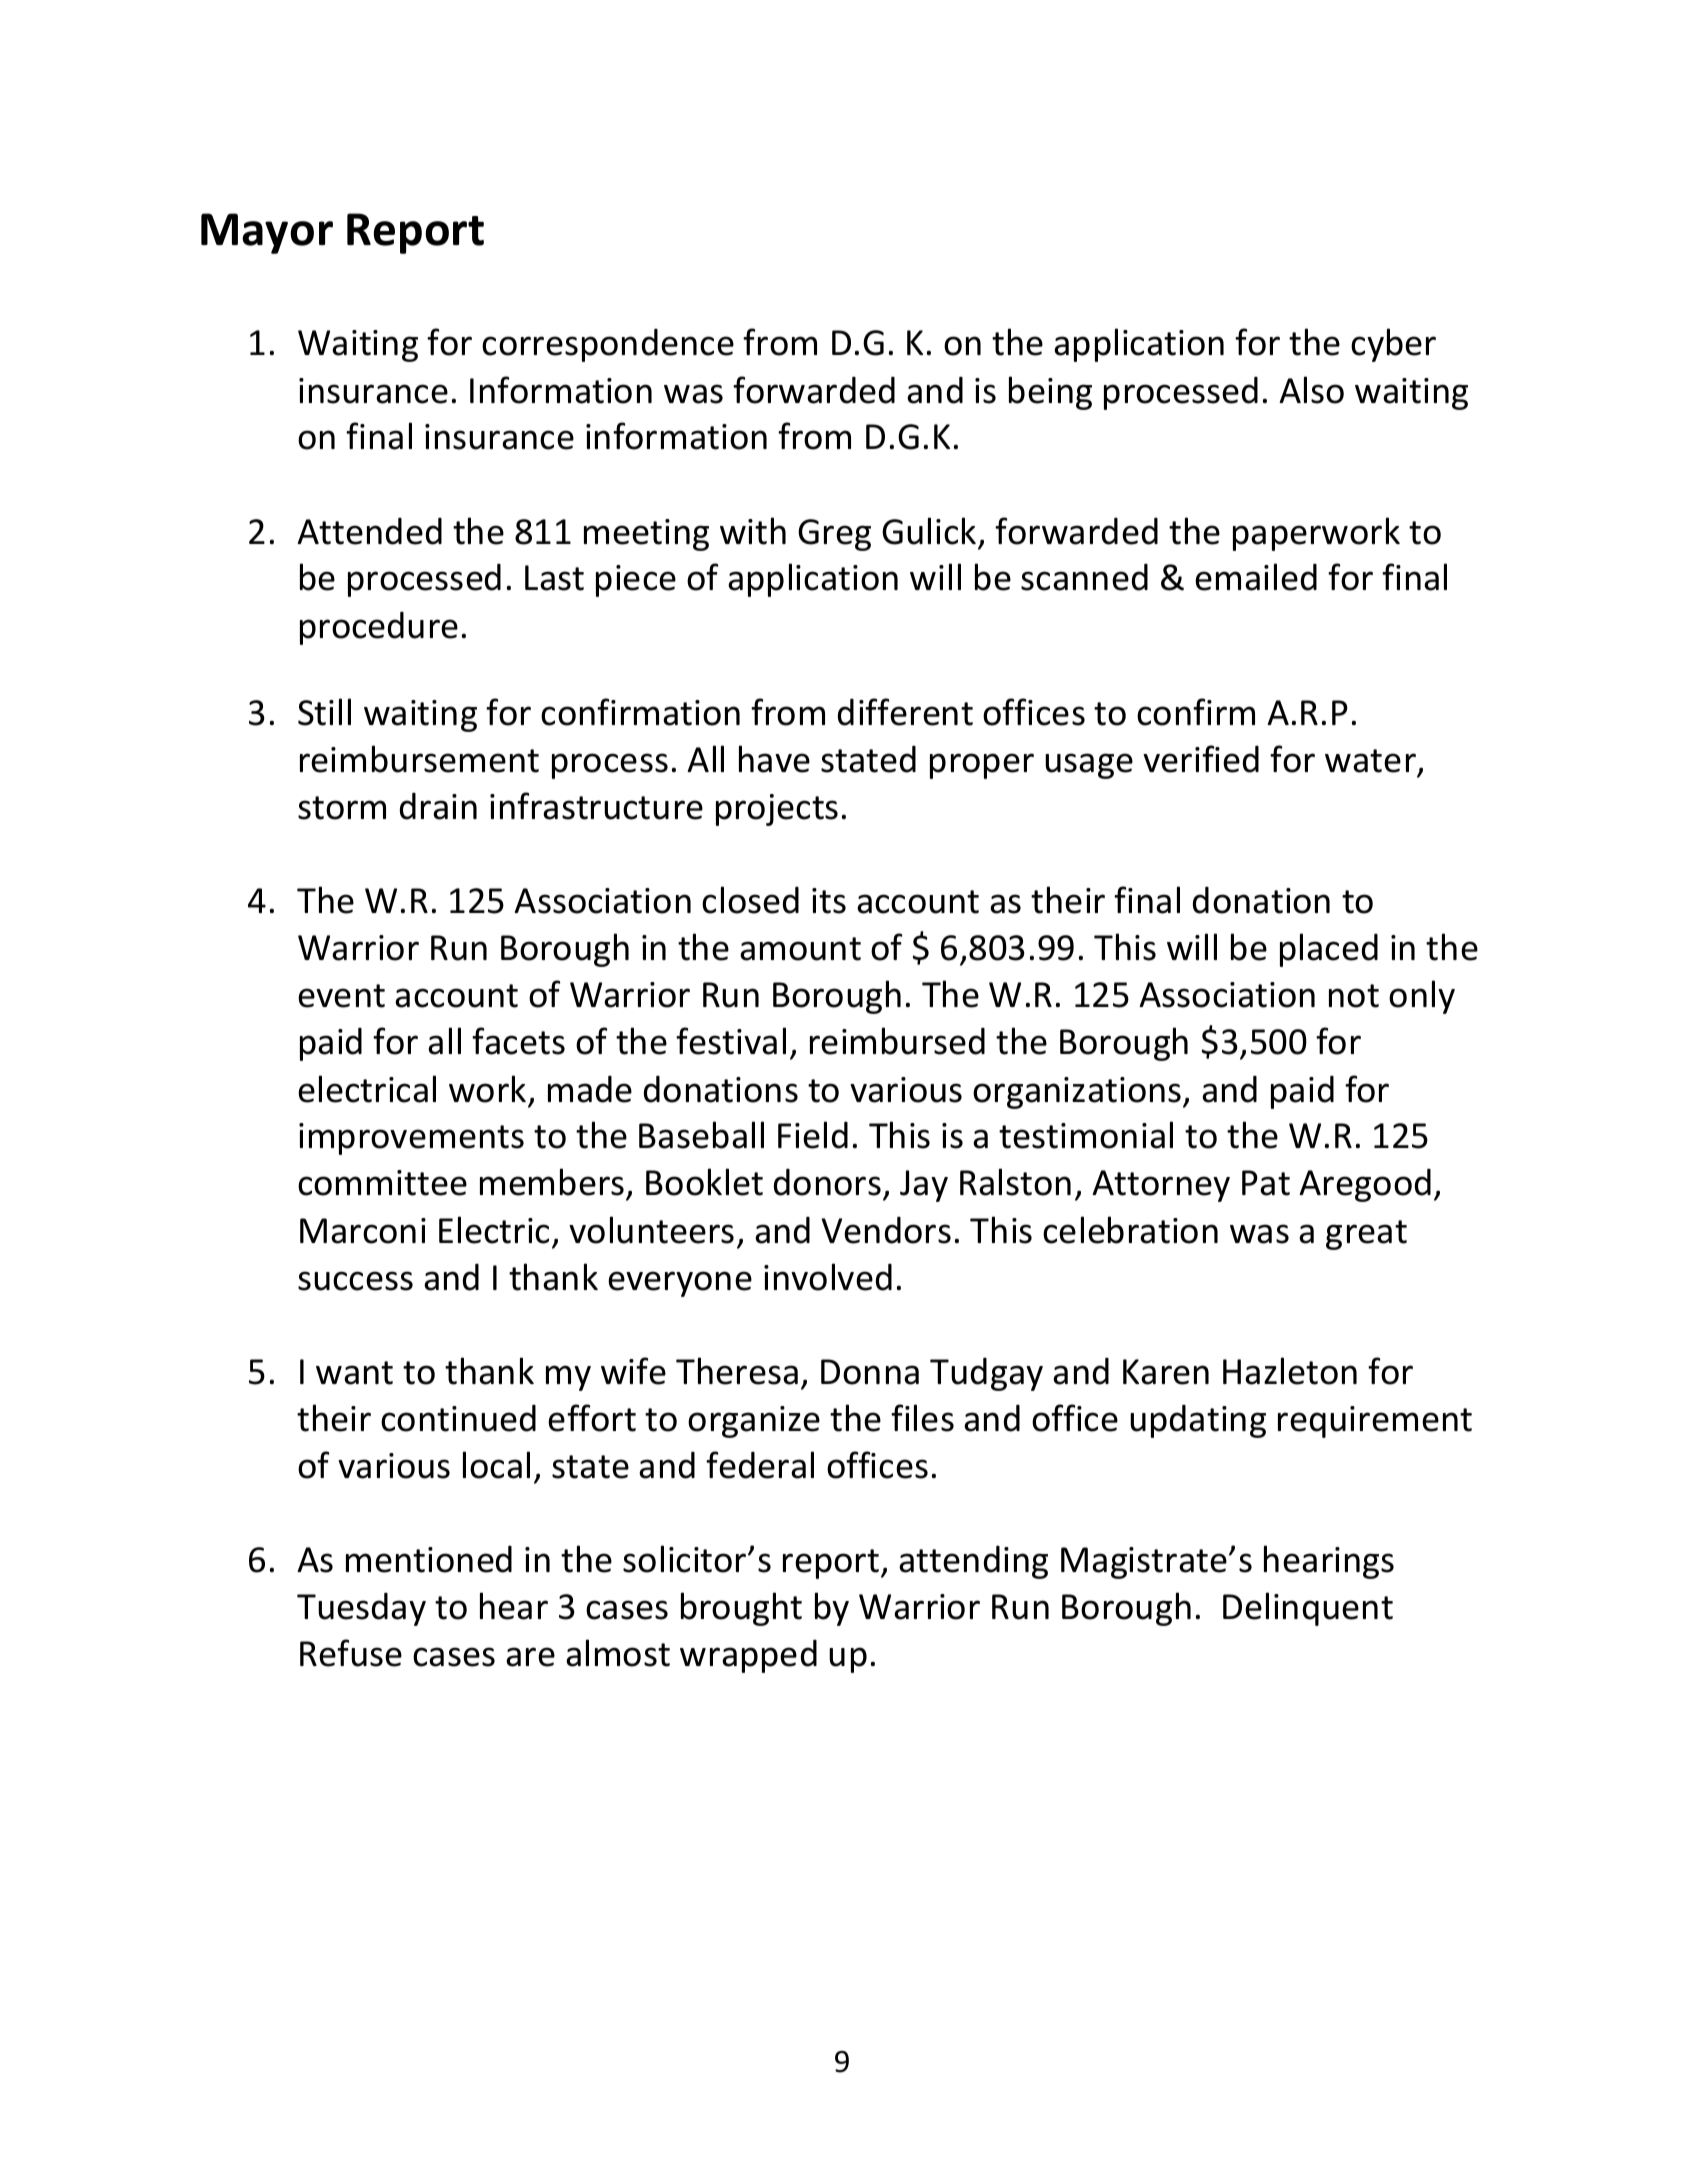 The height and width of the page is (2180, 1684). I want to click on placed, so click(1329, 950).
